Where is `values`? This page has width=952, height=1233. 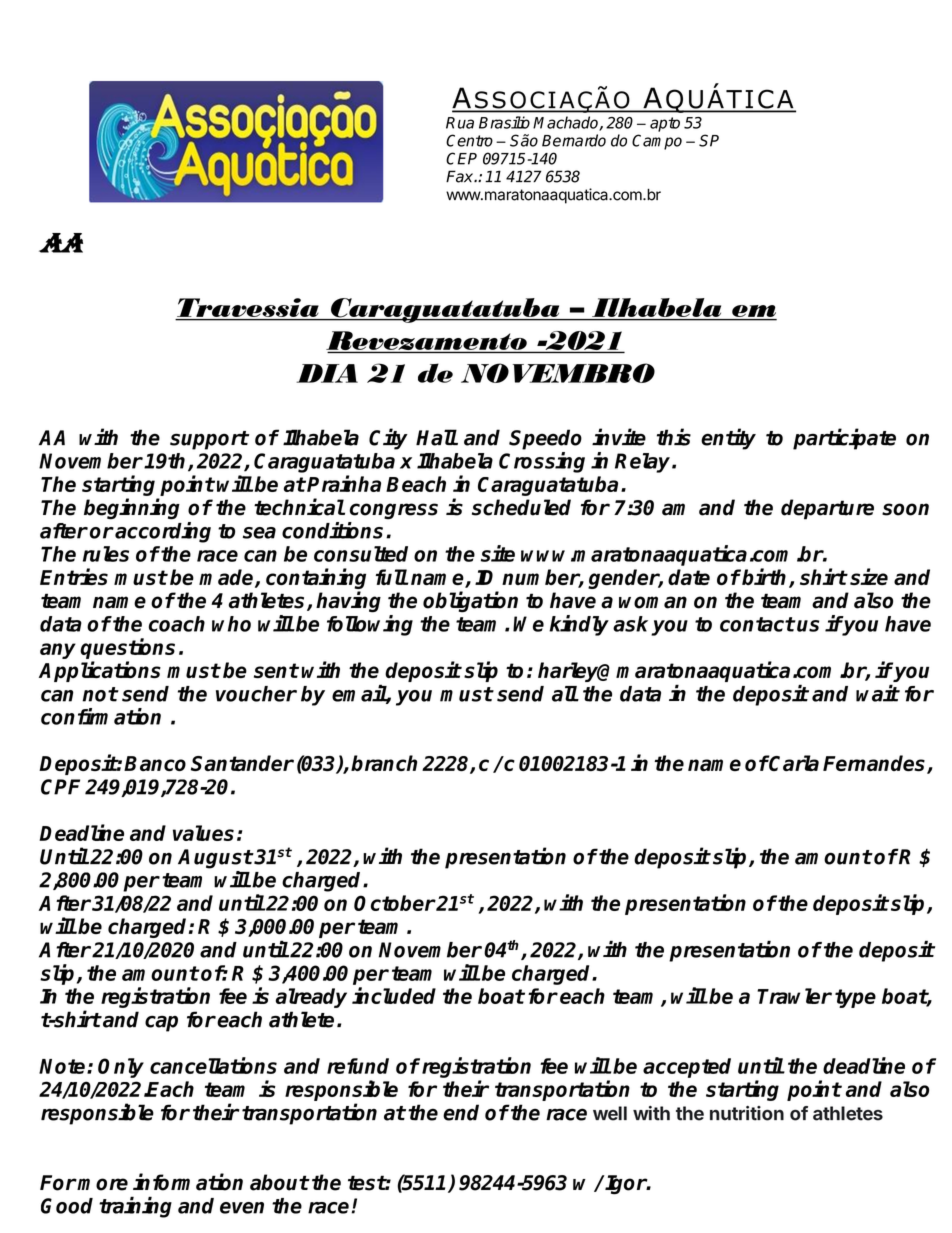 values is located at coordinates (203, 833).
